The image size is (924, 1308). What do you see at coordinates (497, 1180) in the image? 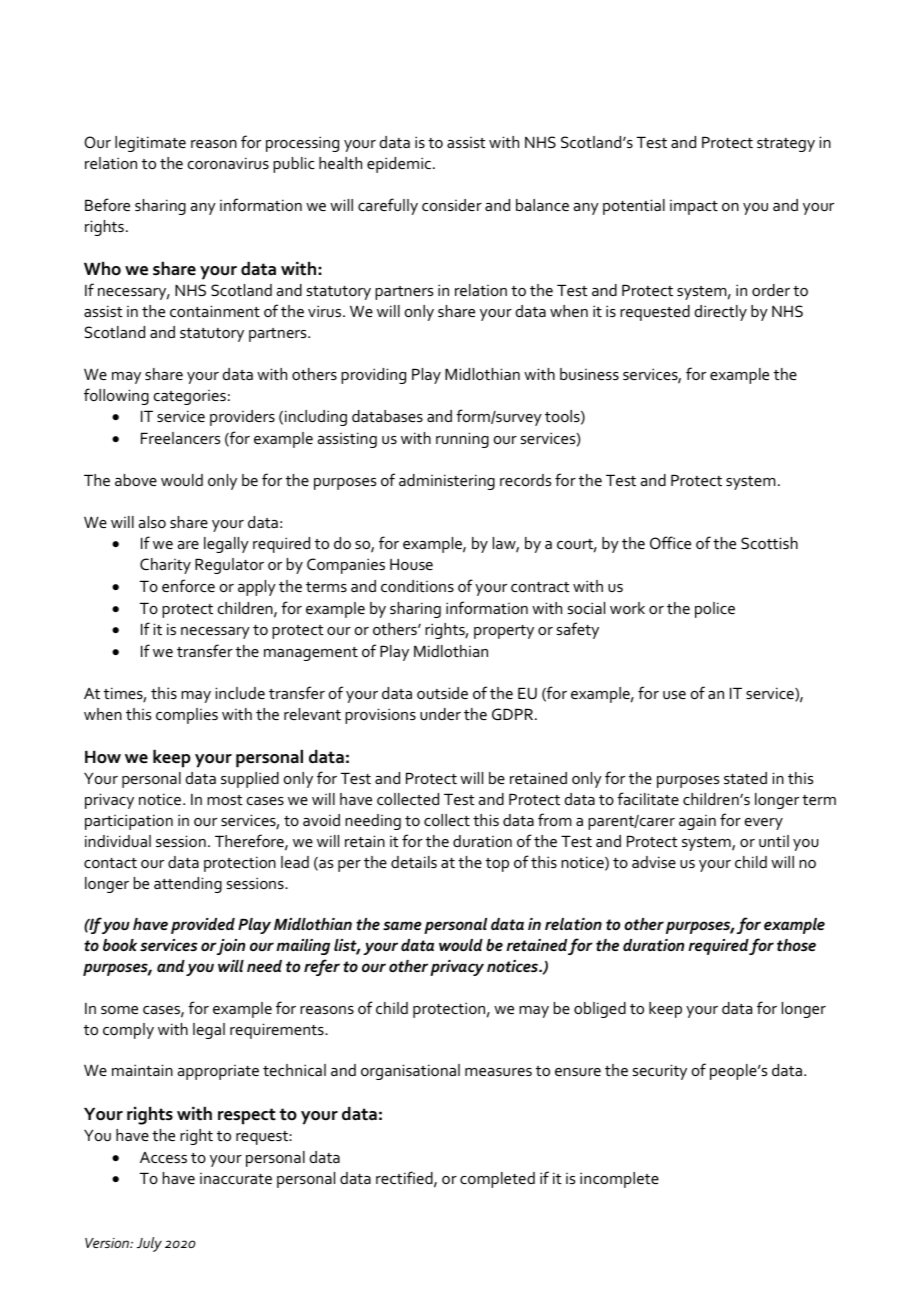
I see `completed` at bounding box center [497, 1180].
